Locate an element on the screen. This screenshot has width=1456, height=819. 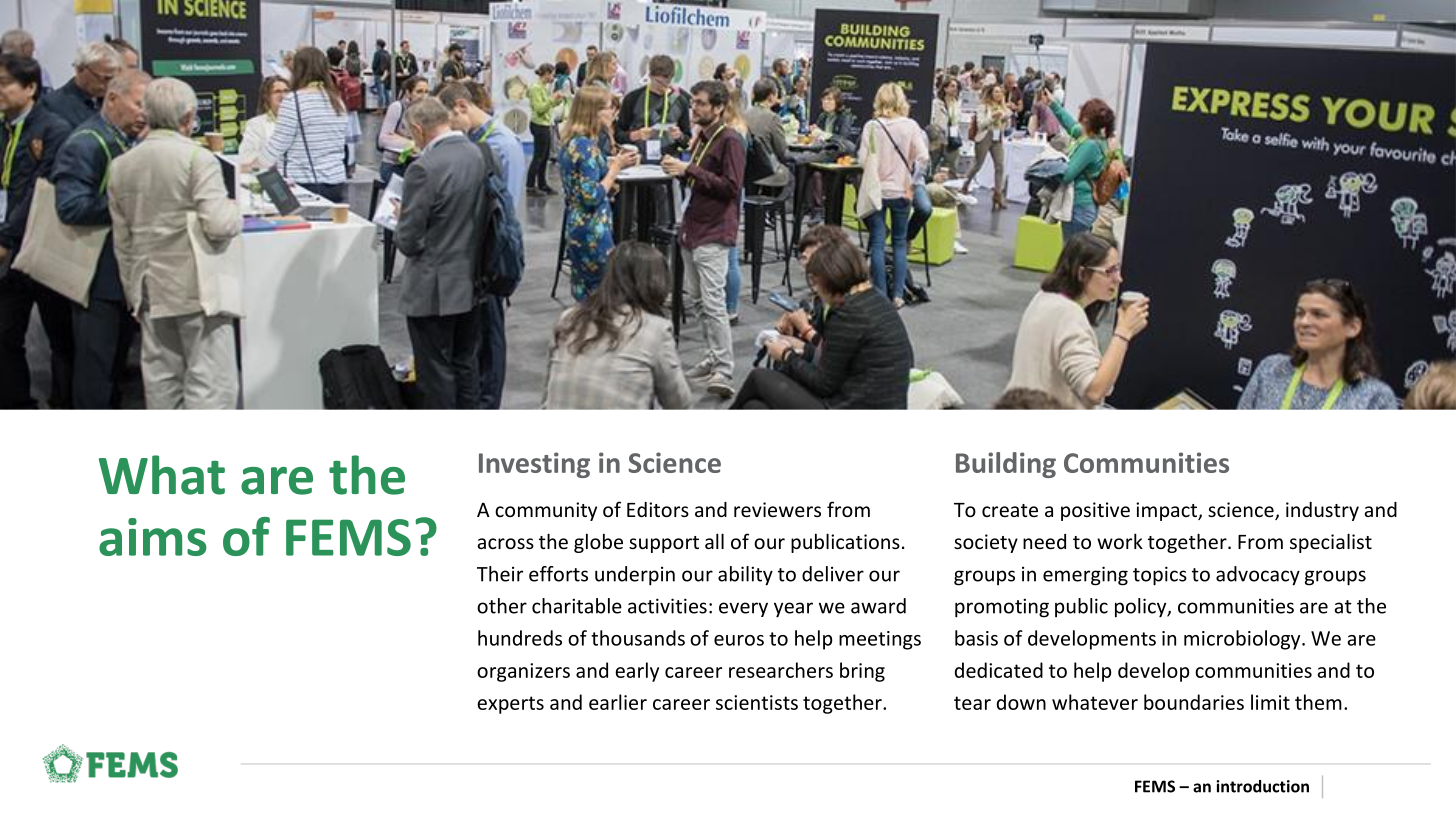
ability is located at coordinates (745, 576).
